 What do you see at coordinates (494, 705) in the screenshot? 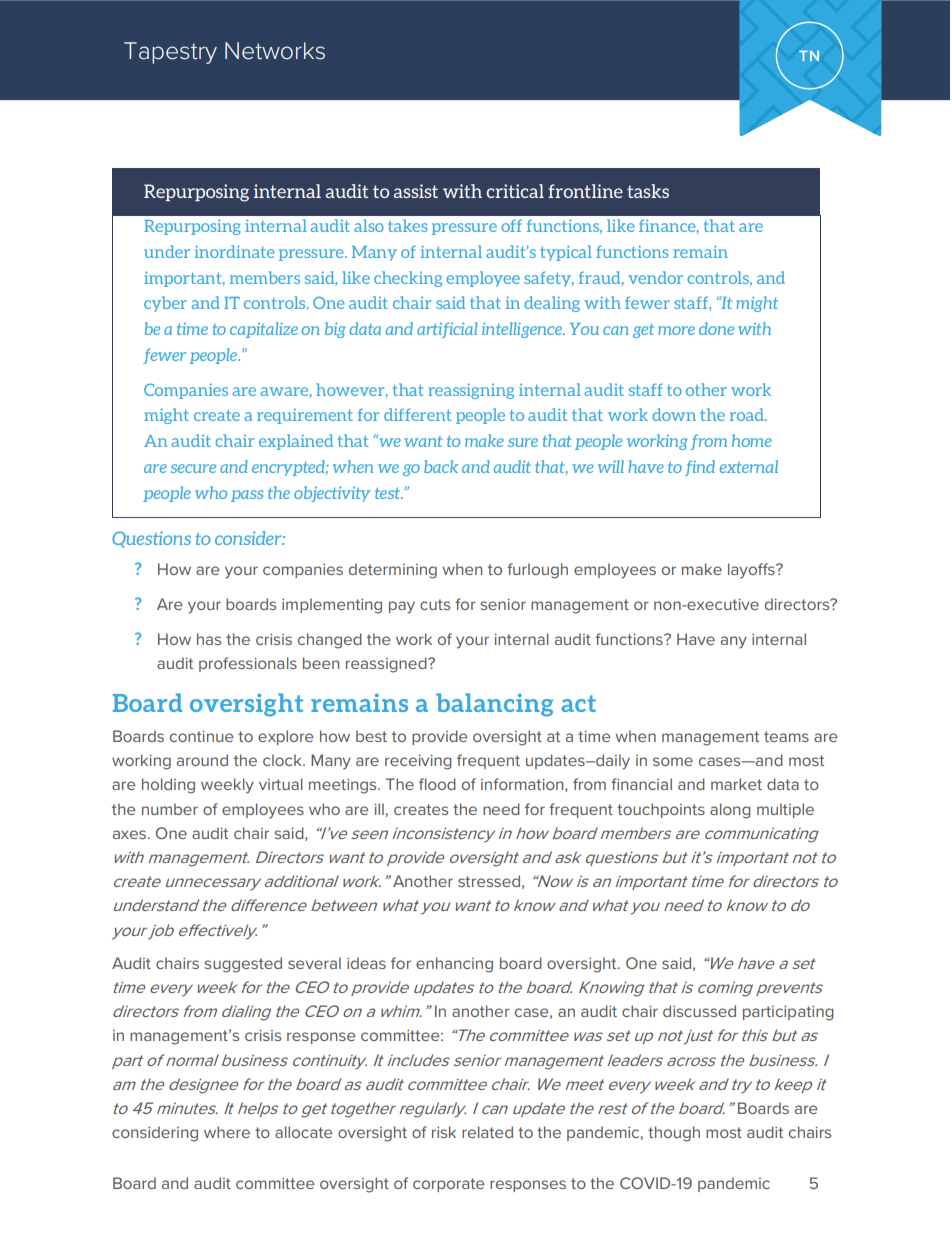
I see `balancing` at bounding box center [494, 705].
